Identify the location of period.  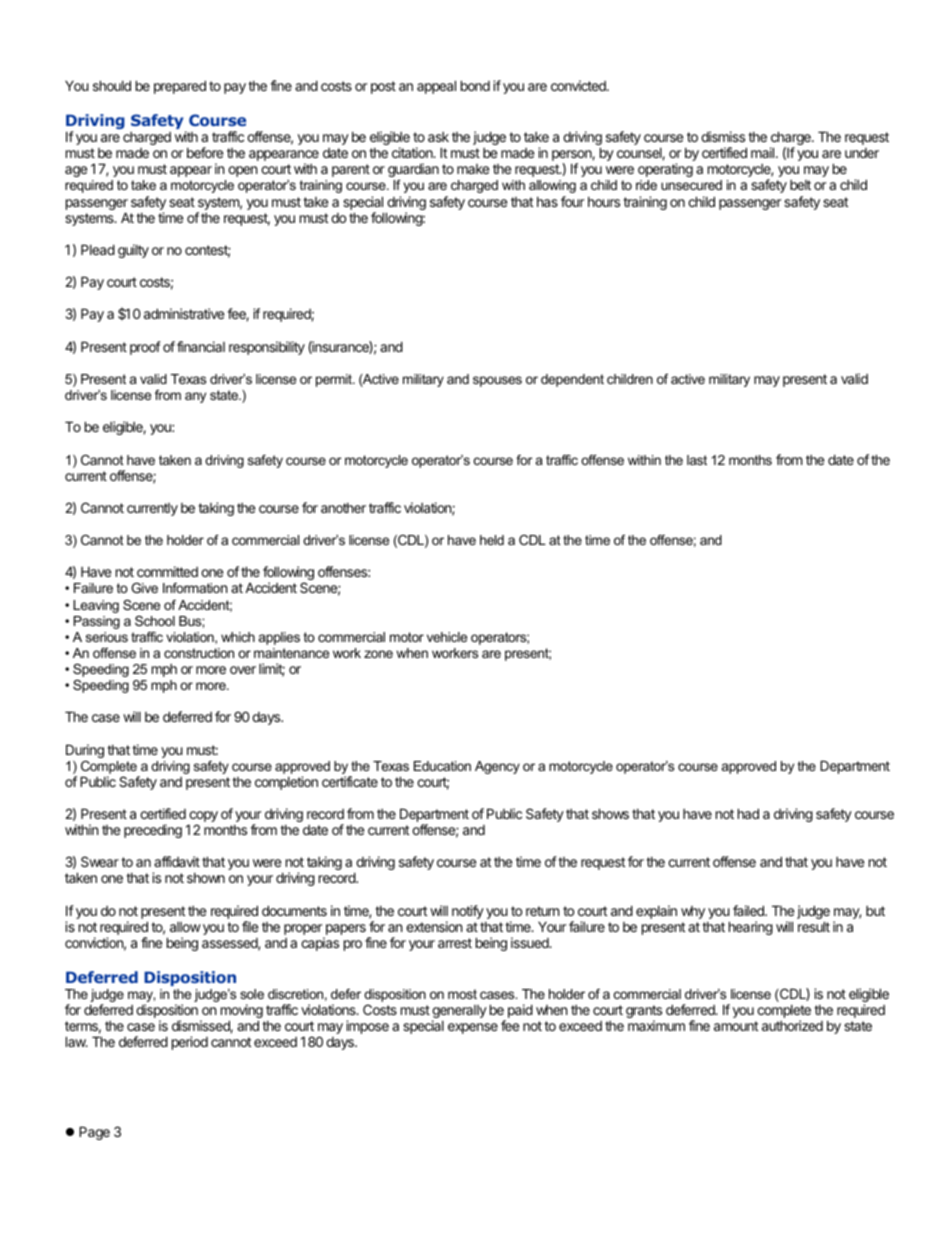
(190, 1043).
